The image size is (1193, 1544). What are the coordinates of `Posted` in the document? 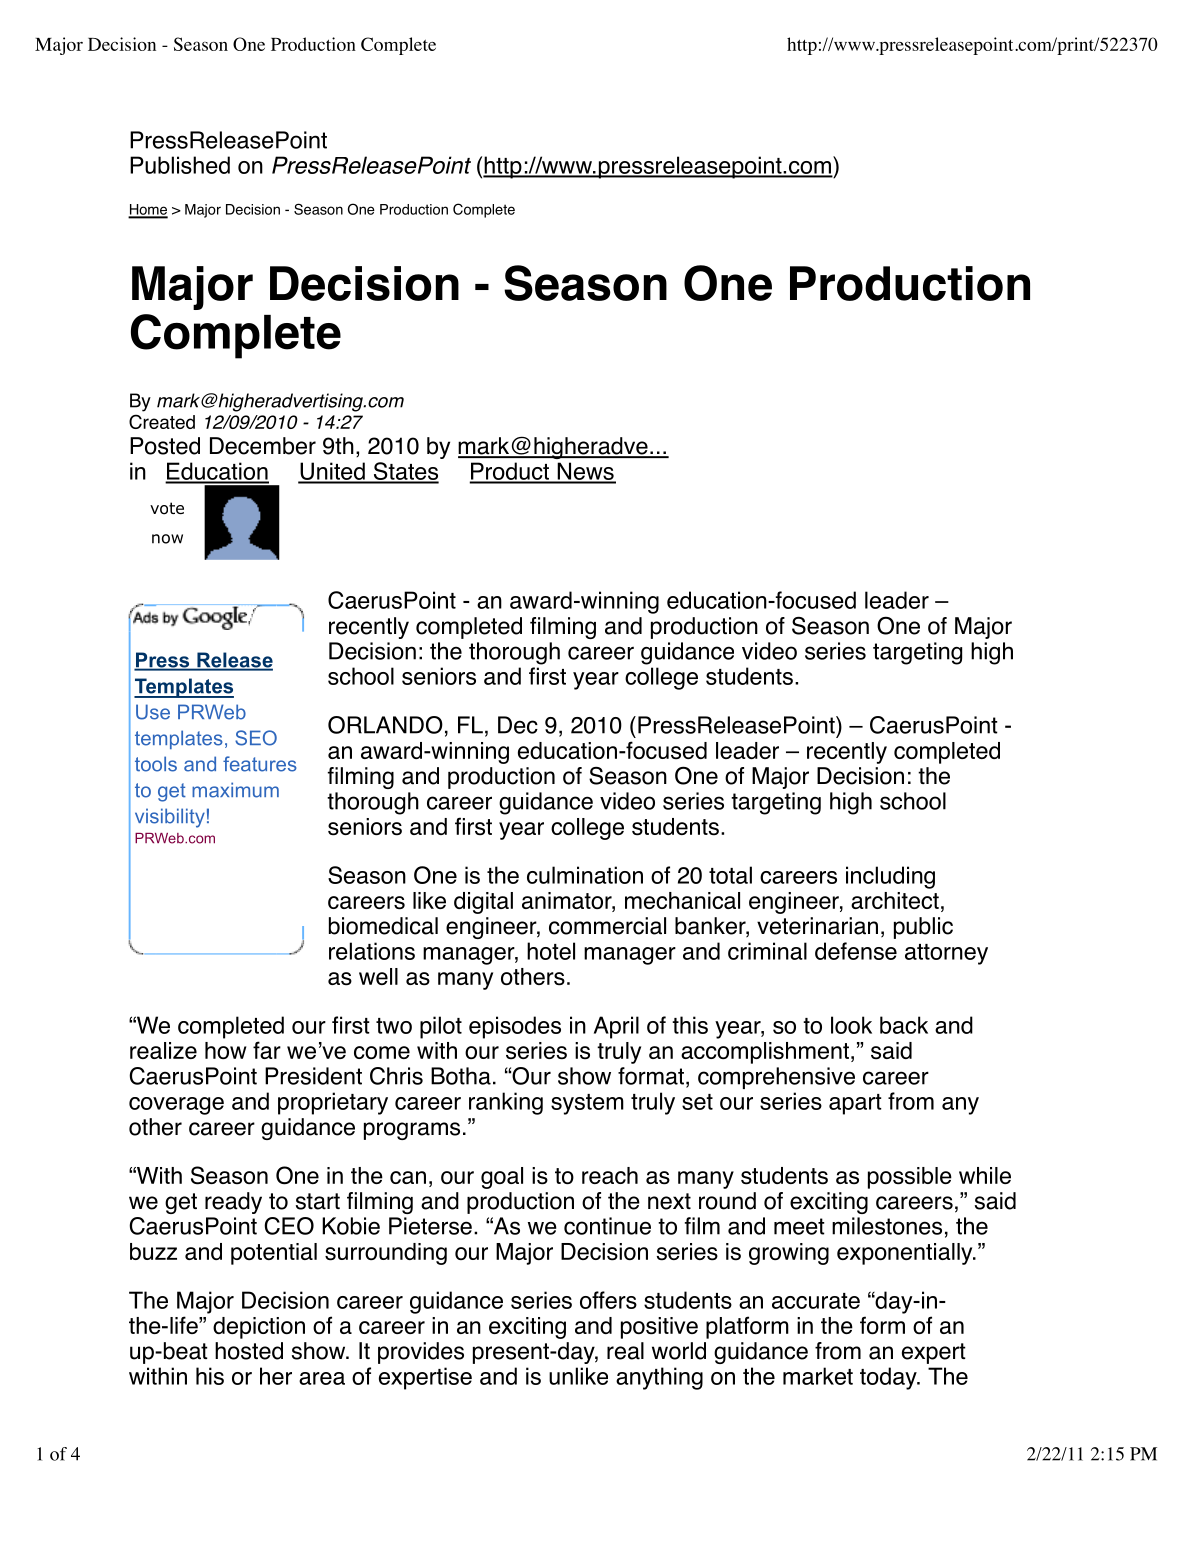 It's located at (165, 446).
